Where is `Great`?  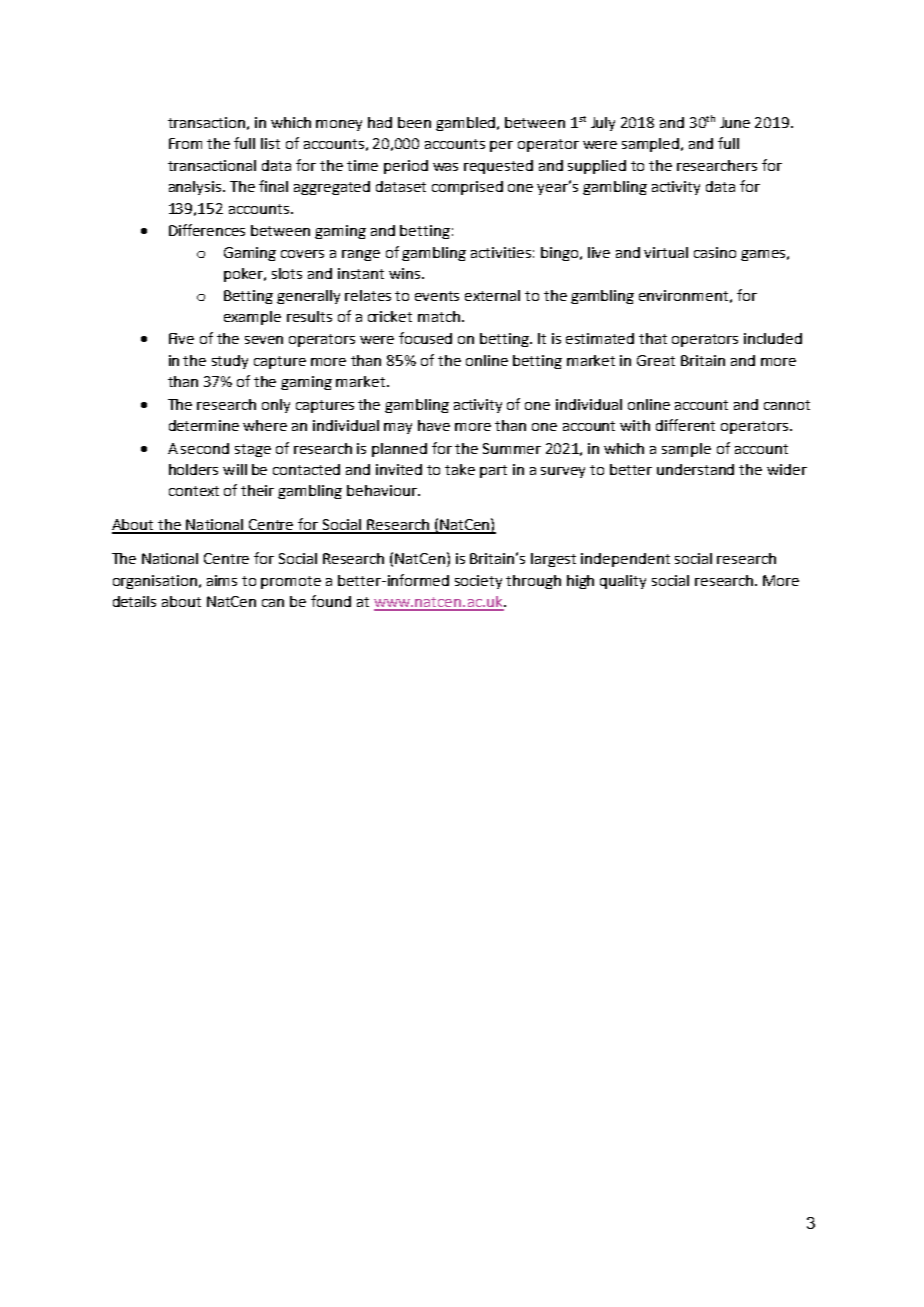
Great is located at coordinates (656, 360).
